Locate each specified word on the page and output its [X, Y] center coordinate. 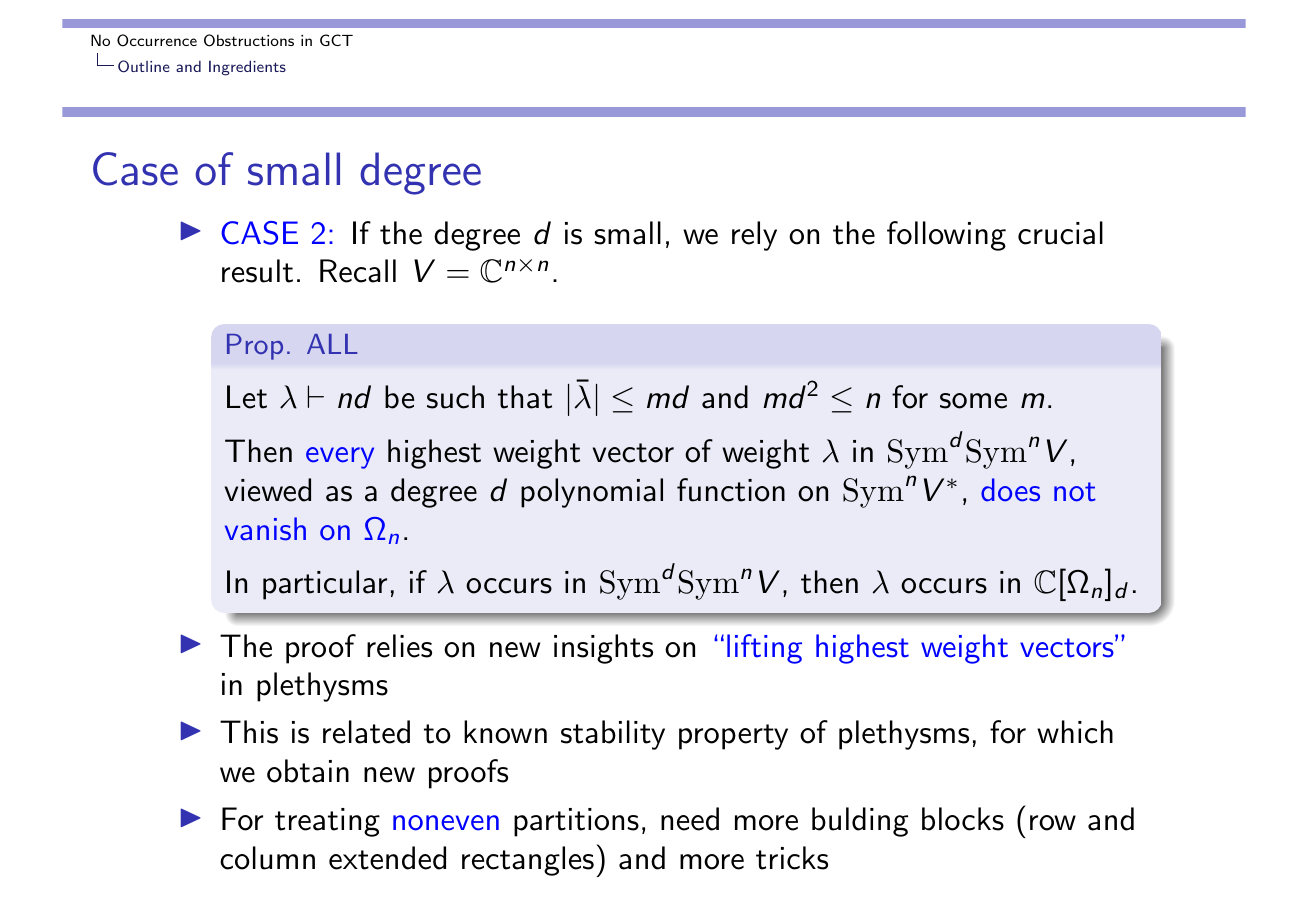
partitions [576, 822]
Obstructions [249, 40]
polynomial [592, 493]
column [267, 858]
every [340, 458]
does [1010, 490]
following [946, 236]
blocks [963, 819]
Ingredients [247, 68]
